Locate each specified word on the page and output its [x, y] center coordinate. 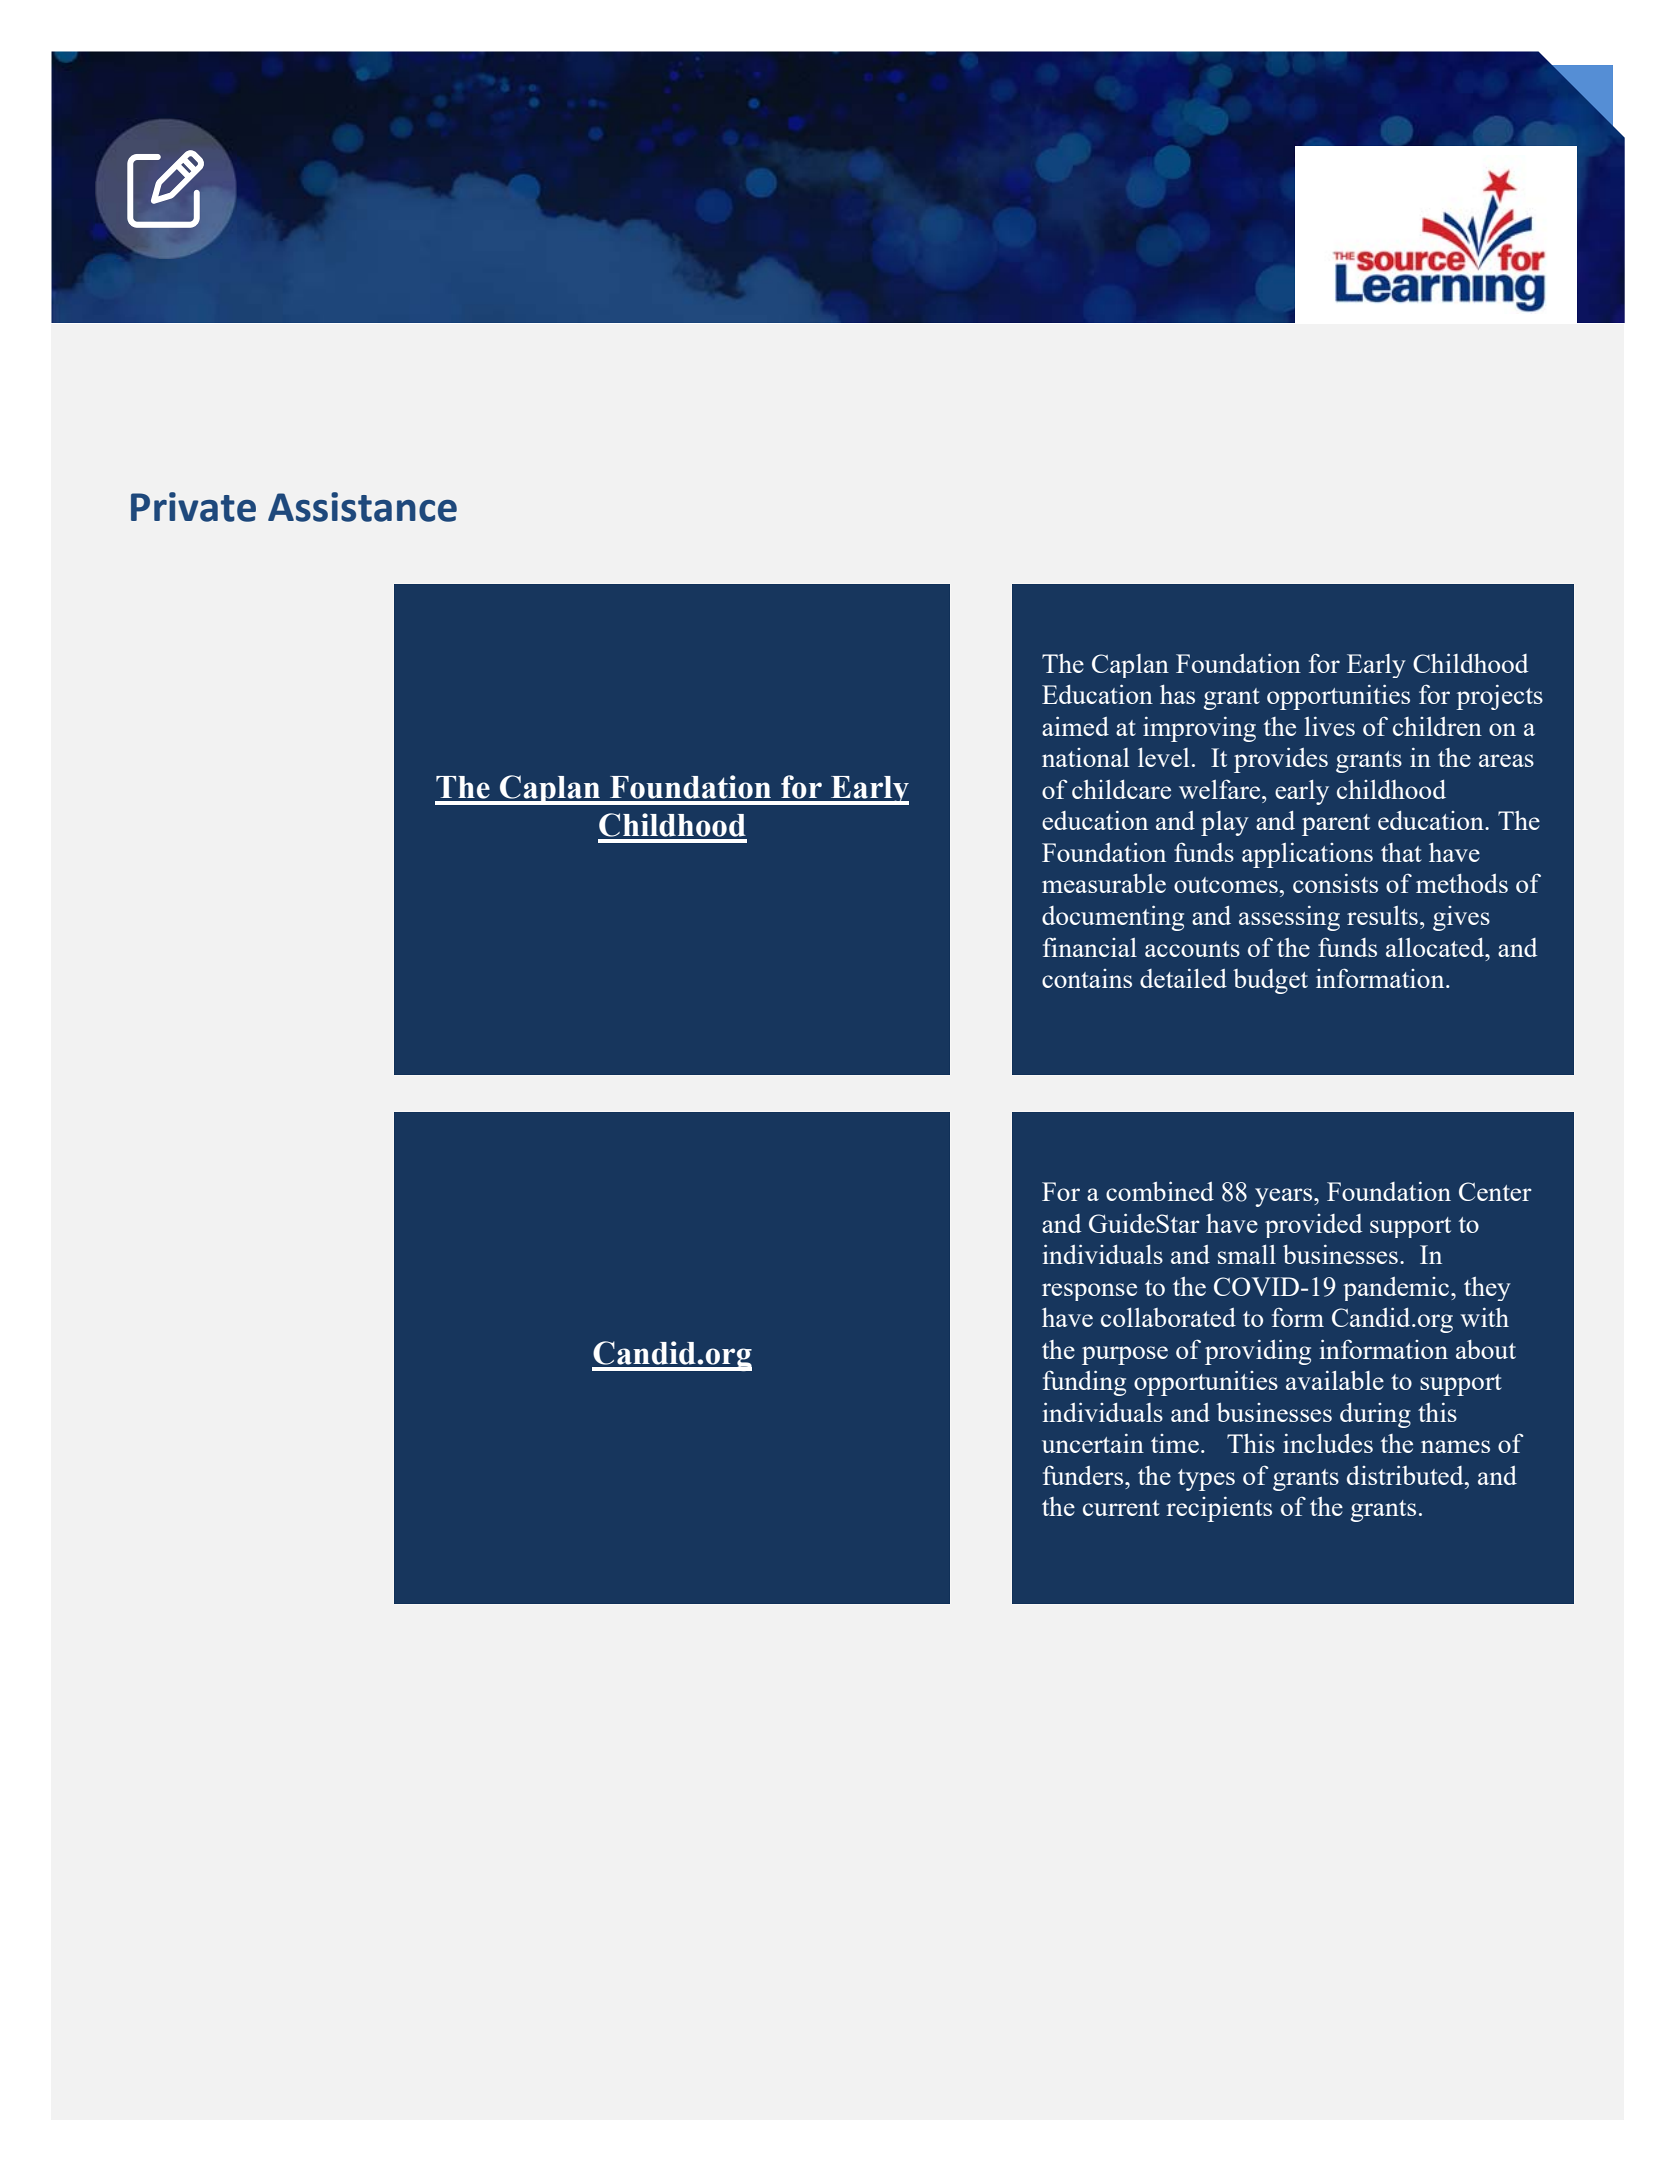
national [1086, 757]
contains [1087, 978]
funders [1084, 1475]
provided [1313, 1226]
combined [1160, 1191]
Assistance [362, 507]
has [1177, 694]
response [1089, 1292]
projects [1499, 697]
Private [193, 507]
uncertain [1093, 1443]
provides [1281, 760]
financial [1090, 947]
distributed [1406, 1475]
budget [1270, 981]
